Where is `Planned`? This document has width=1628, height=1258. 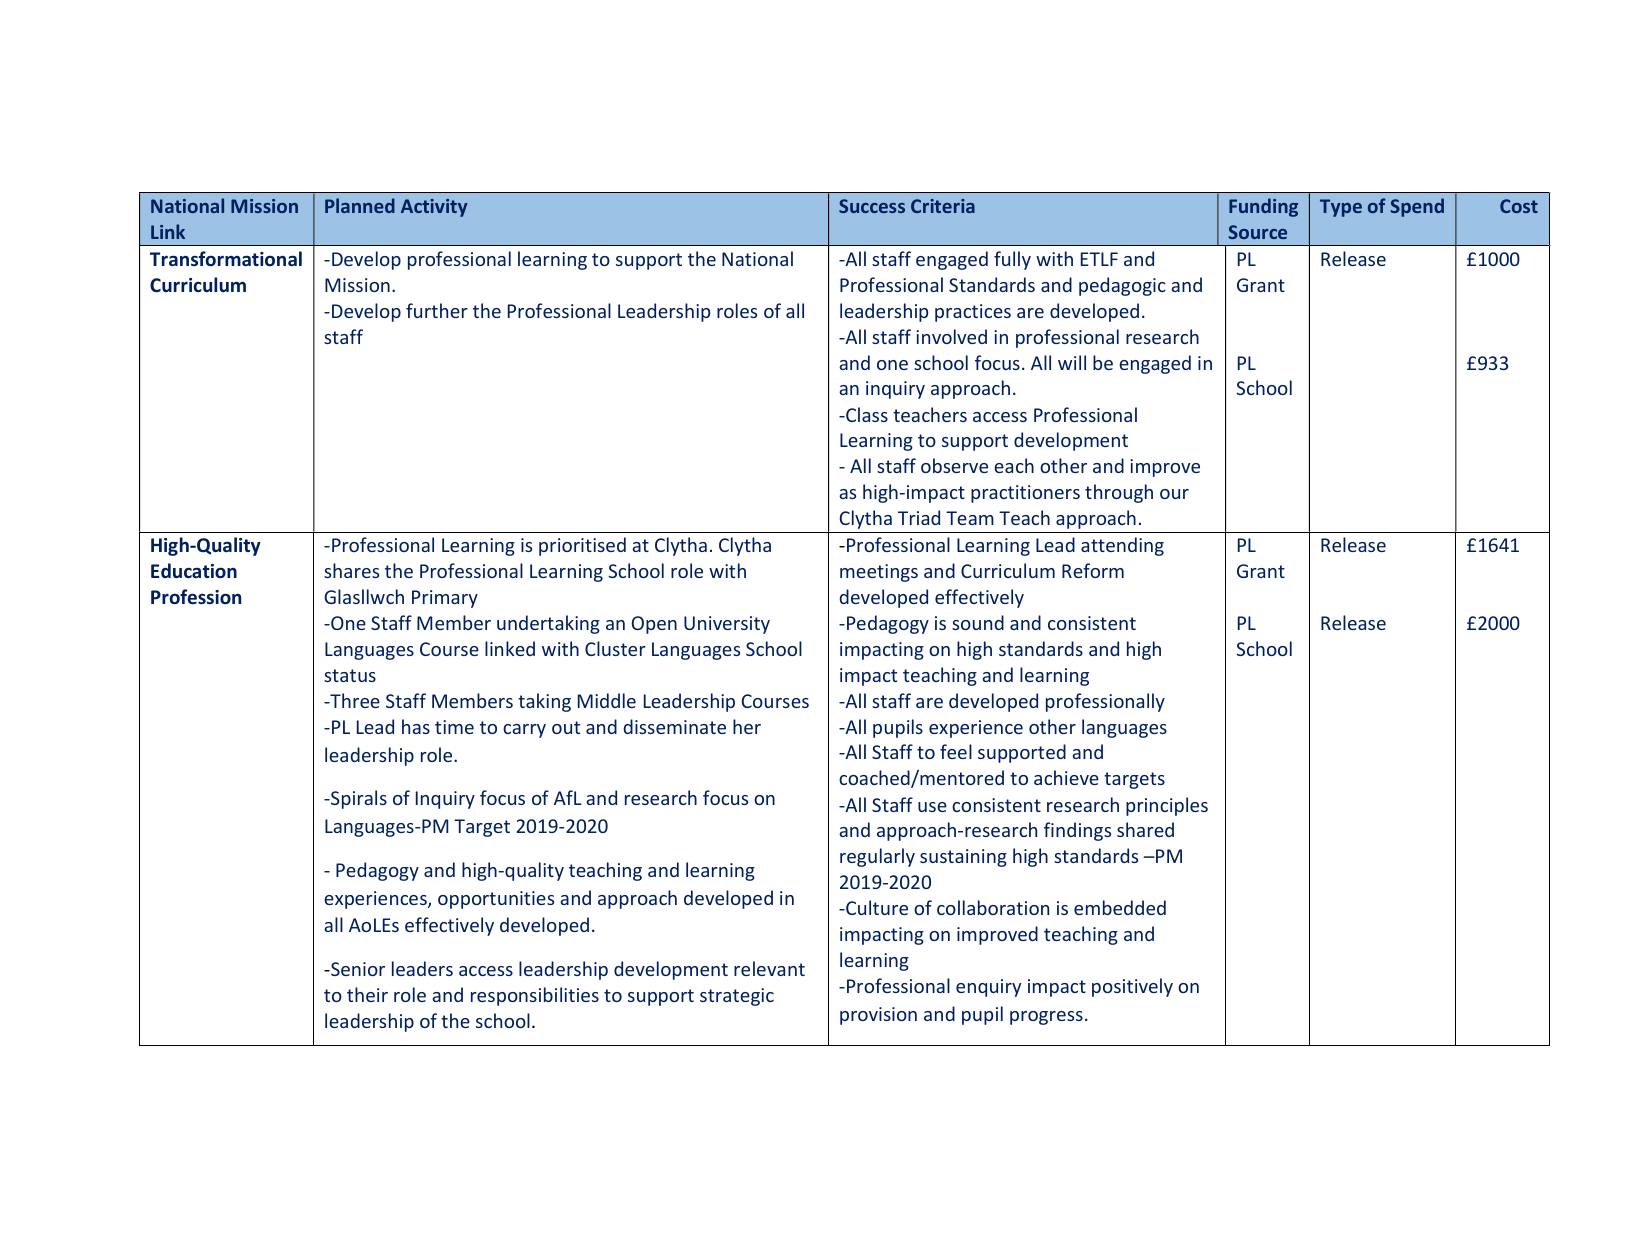
Planned is located at coordinates (360, 205).
